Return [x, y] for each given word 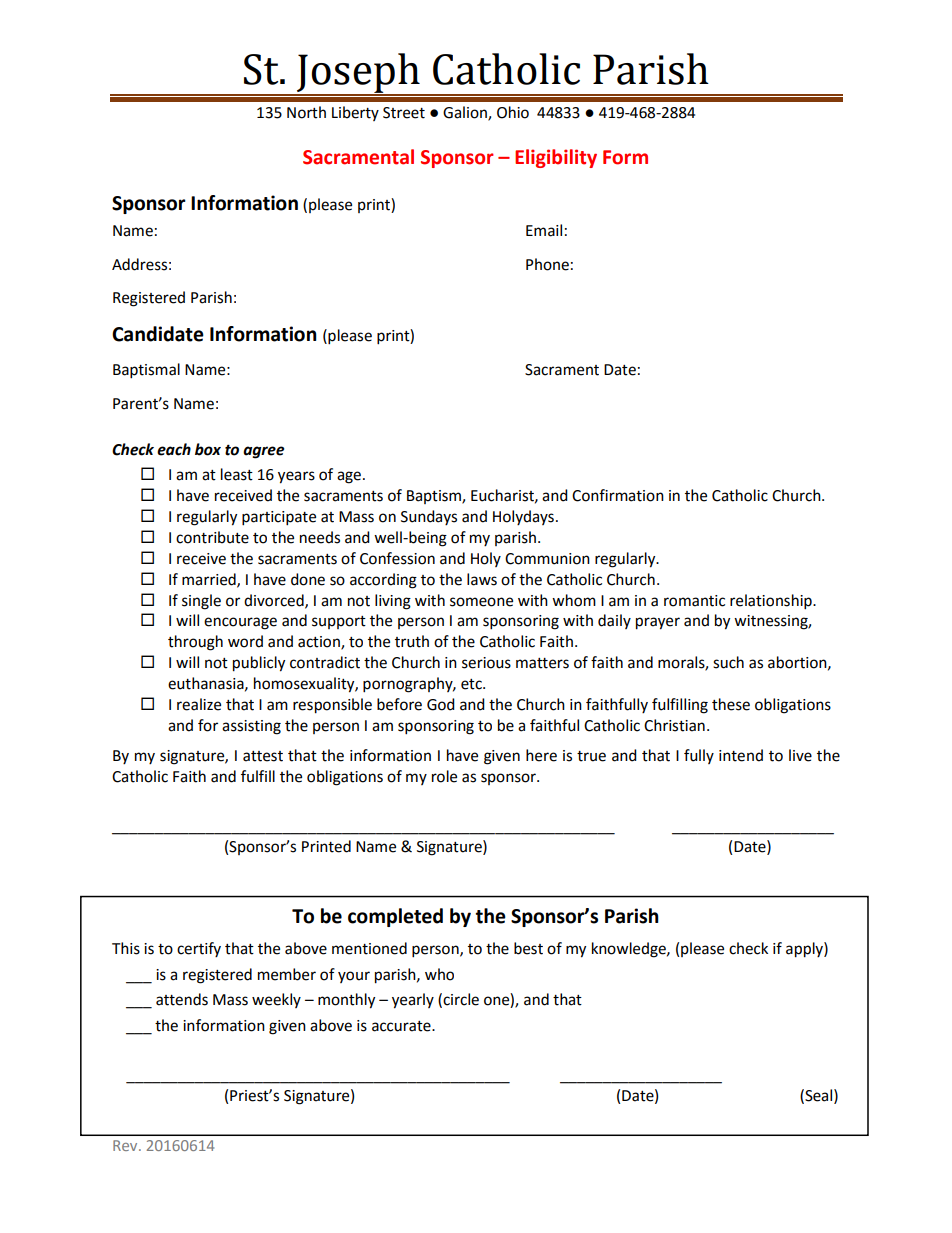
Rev [126, 1145]
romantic [694, 601]
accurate [402, 1026]
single [201, 602]
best [528, 948]
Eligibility [556, 158]
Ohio [513, 112]
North [306, 112]
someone [481, 602]
